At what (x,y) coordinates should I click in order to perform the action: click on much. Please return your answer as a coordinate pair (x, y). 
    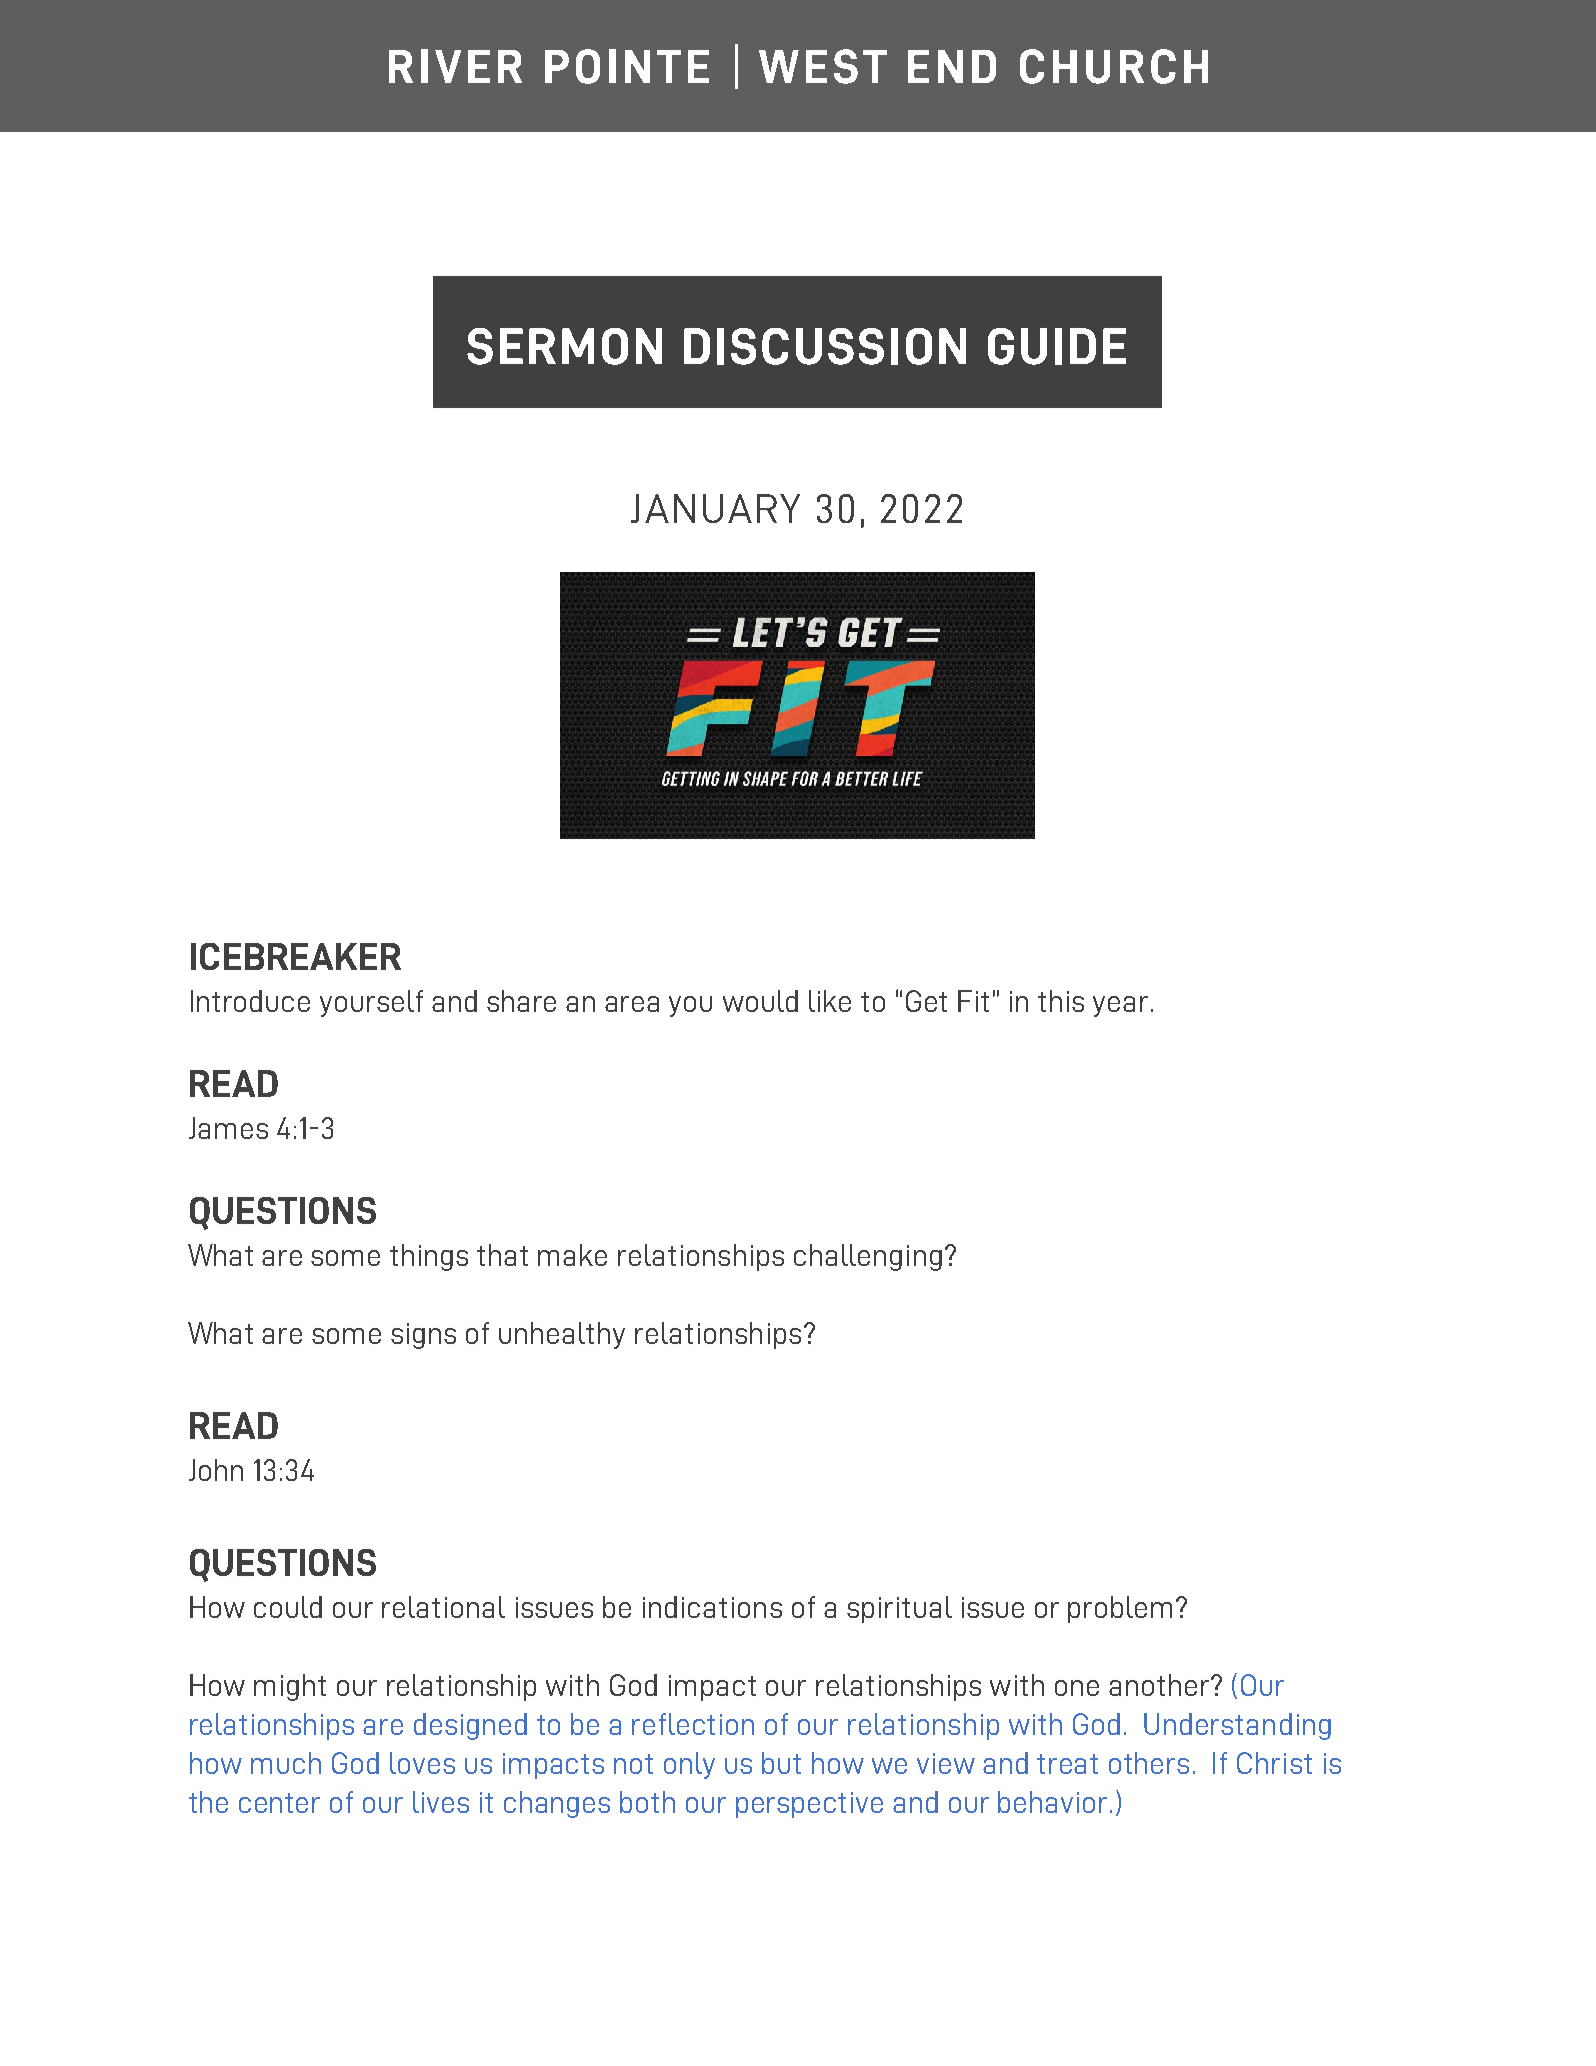
    Looking at the image, I should click on (286, 1763).
